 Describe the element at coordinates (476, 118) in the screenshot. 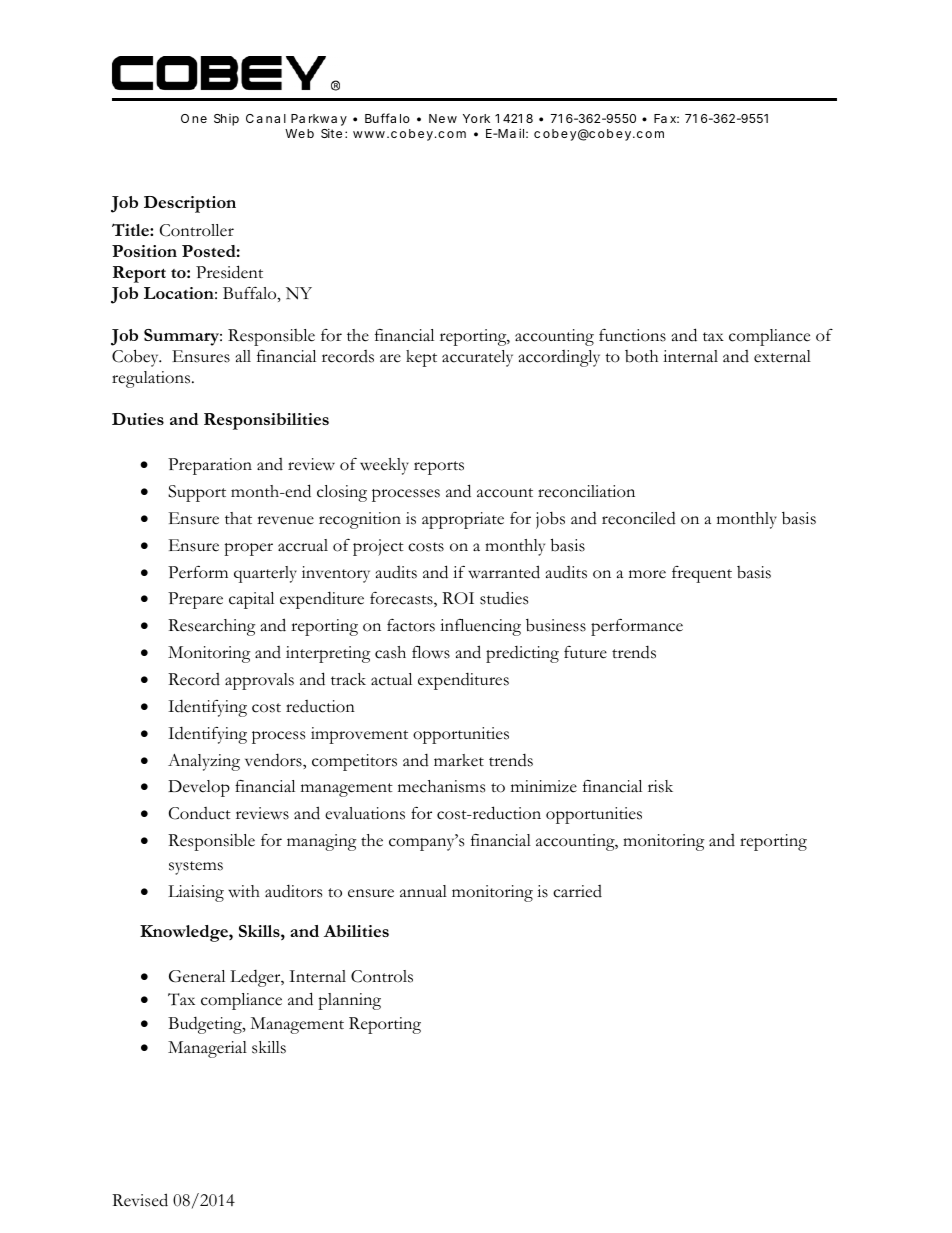

I see `York` at that location.
